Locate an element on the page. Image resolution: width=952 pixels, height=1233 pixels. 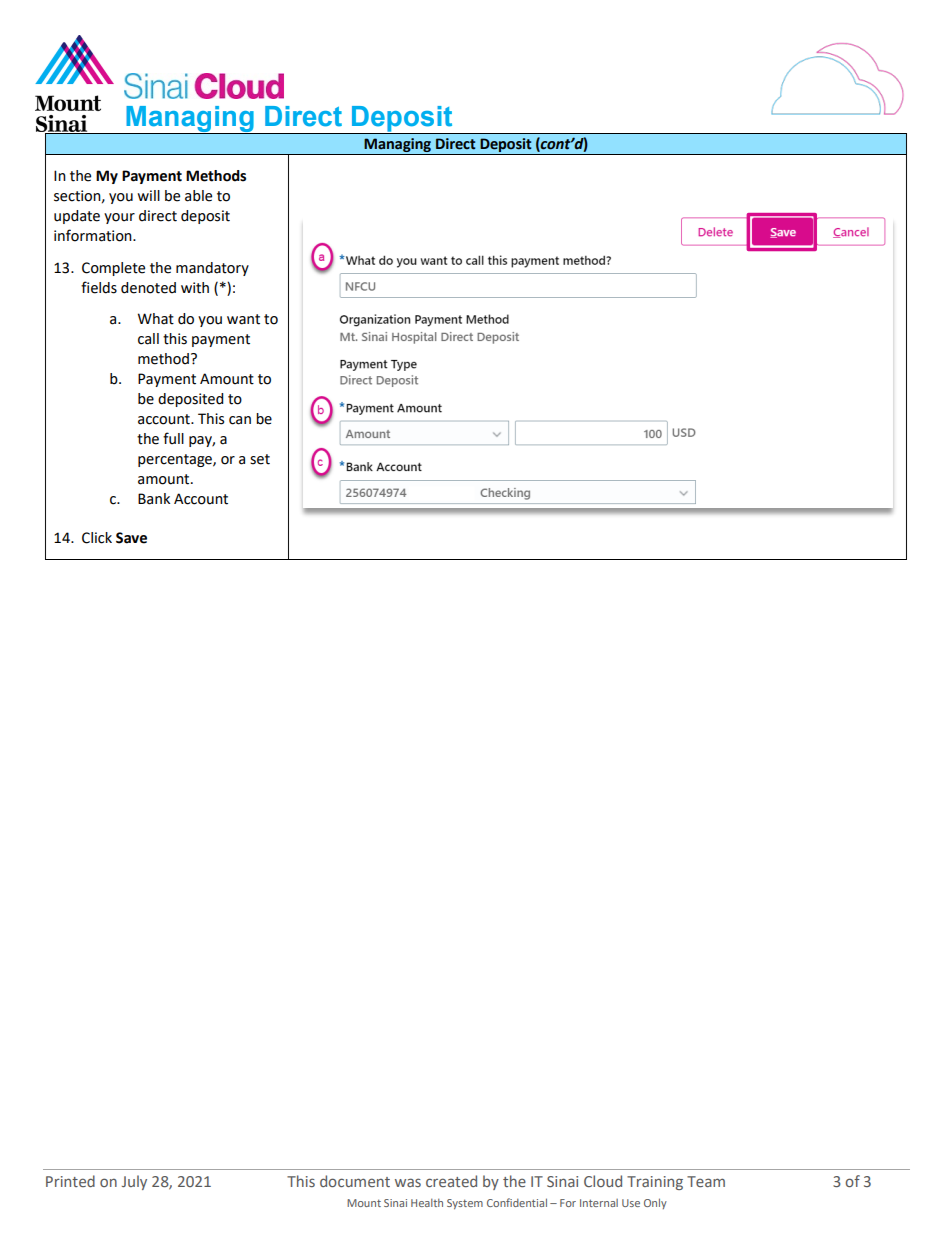
mandatory is located at coordinates (212, 269).
